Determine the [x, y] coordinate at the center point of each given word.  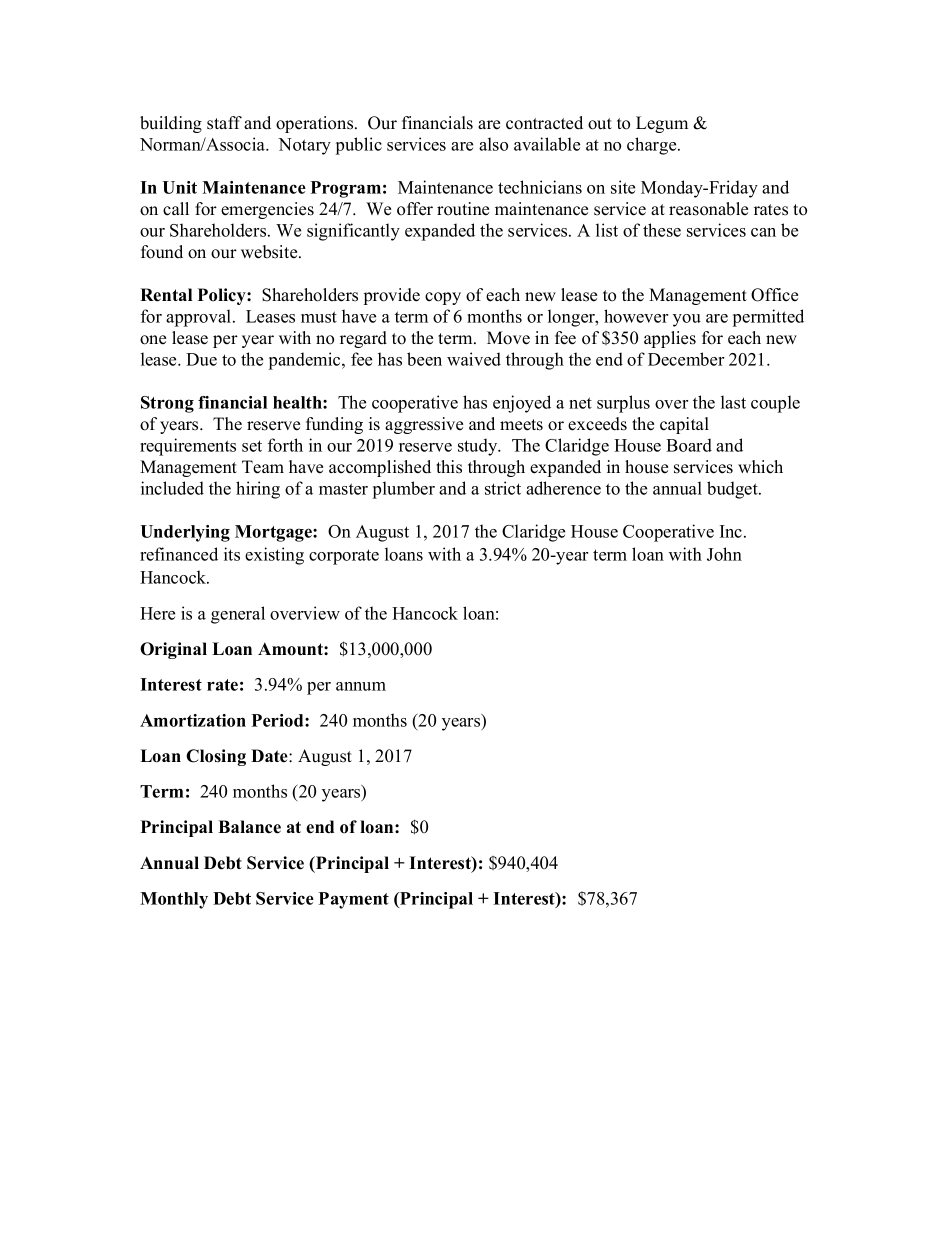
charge [653, 146]
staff [224, 123]
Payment [354, 900]
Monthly [174, 900]
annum [361, 686]
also [493, 144]
